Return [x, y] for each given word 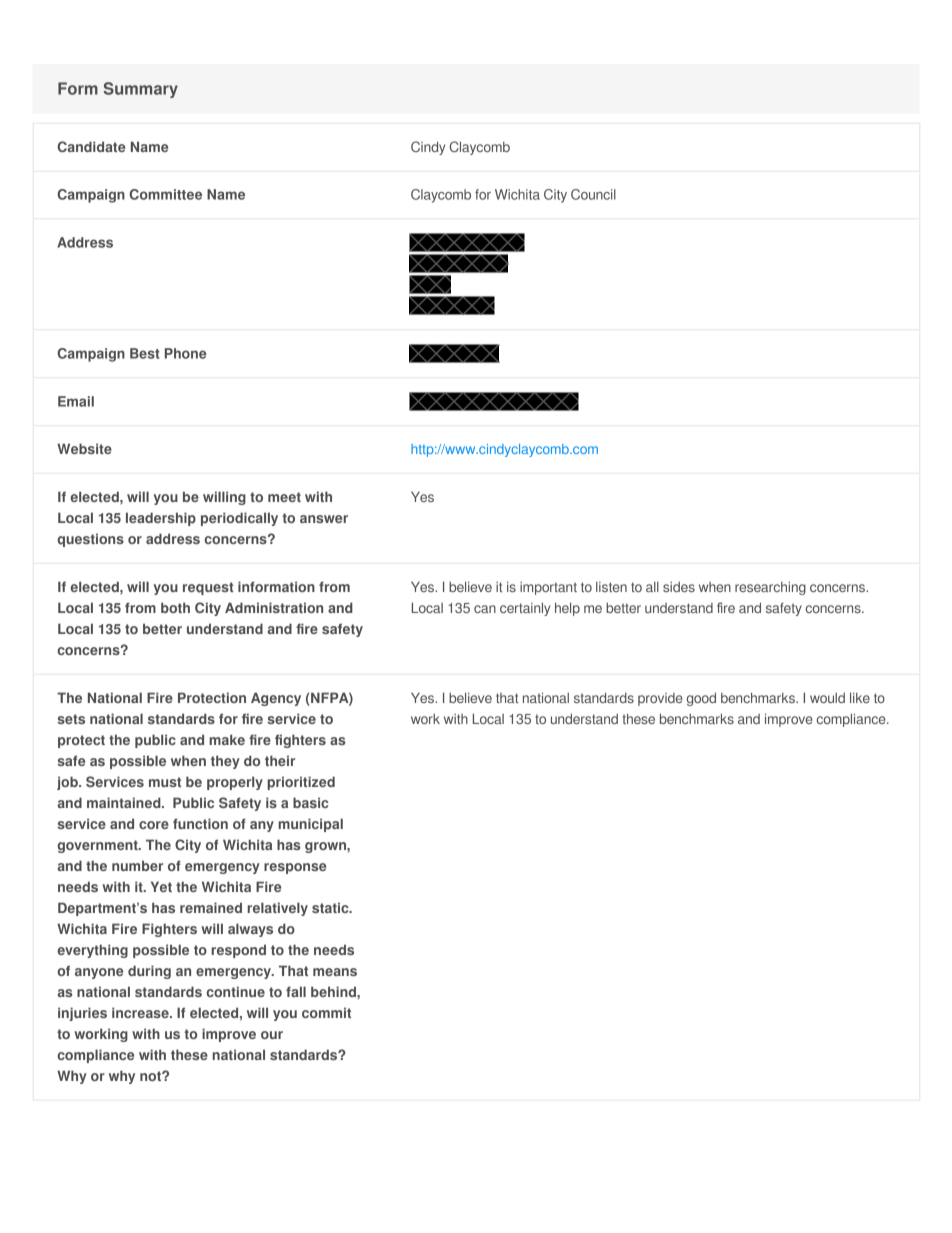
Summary [141, 90]
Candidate [91, 146]
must [165, 782]
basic [311, 802]
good [701, 699]
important [548, 588]
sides [679, 587]
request [208, 588]
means [335, 972]
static [331, 907]
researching [770, 588]
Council [593, 194]
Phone [185, 353]
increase [141, 1012]
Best [145, 353]
